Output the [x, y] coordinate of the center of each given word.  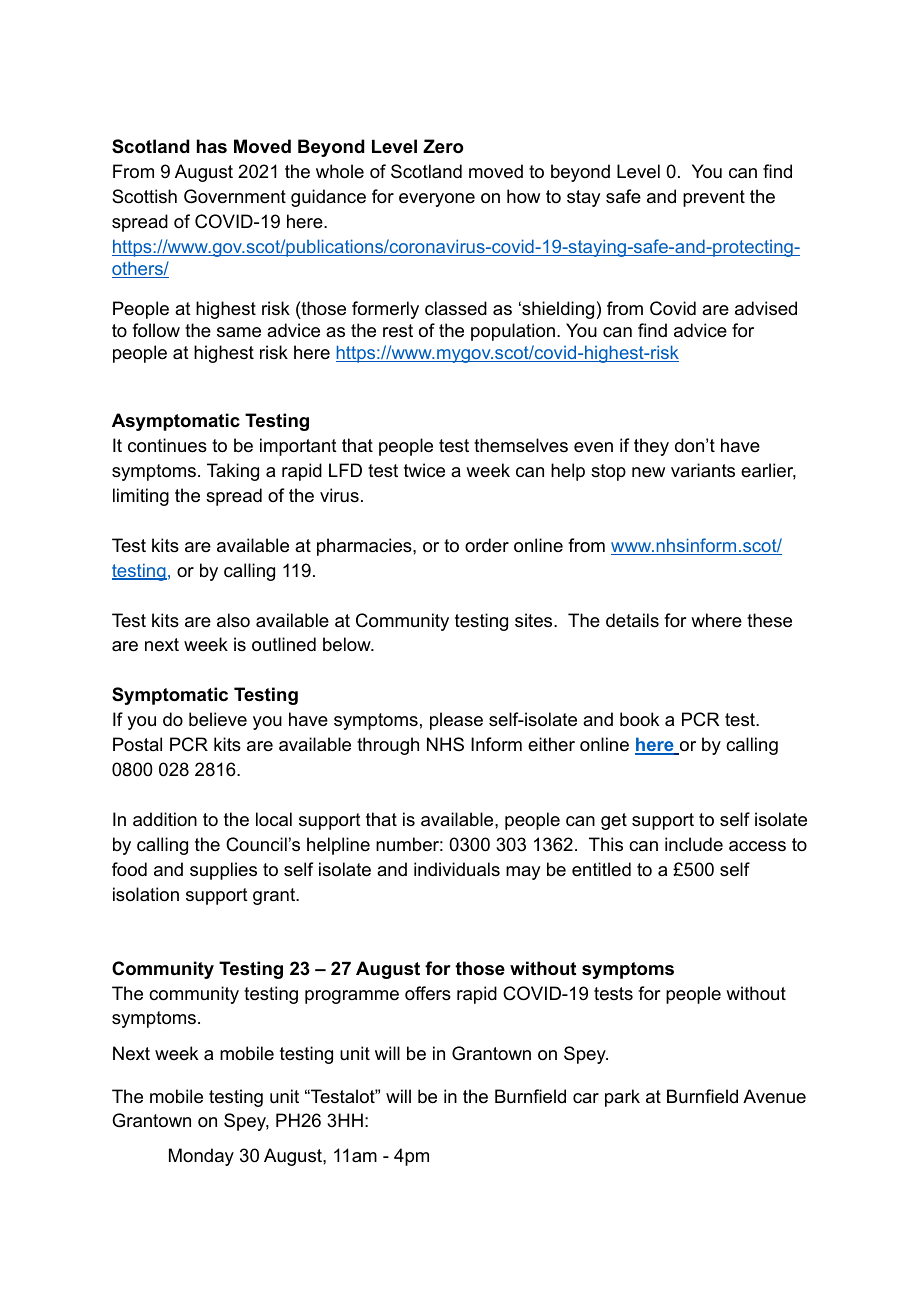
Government [235, 196]
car [586, 1098]
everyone [437, 200]
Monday [201, 1157]
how [523, 196]
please [456, 721]
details [632, 620]
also [233, 620]
